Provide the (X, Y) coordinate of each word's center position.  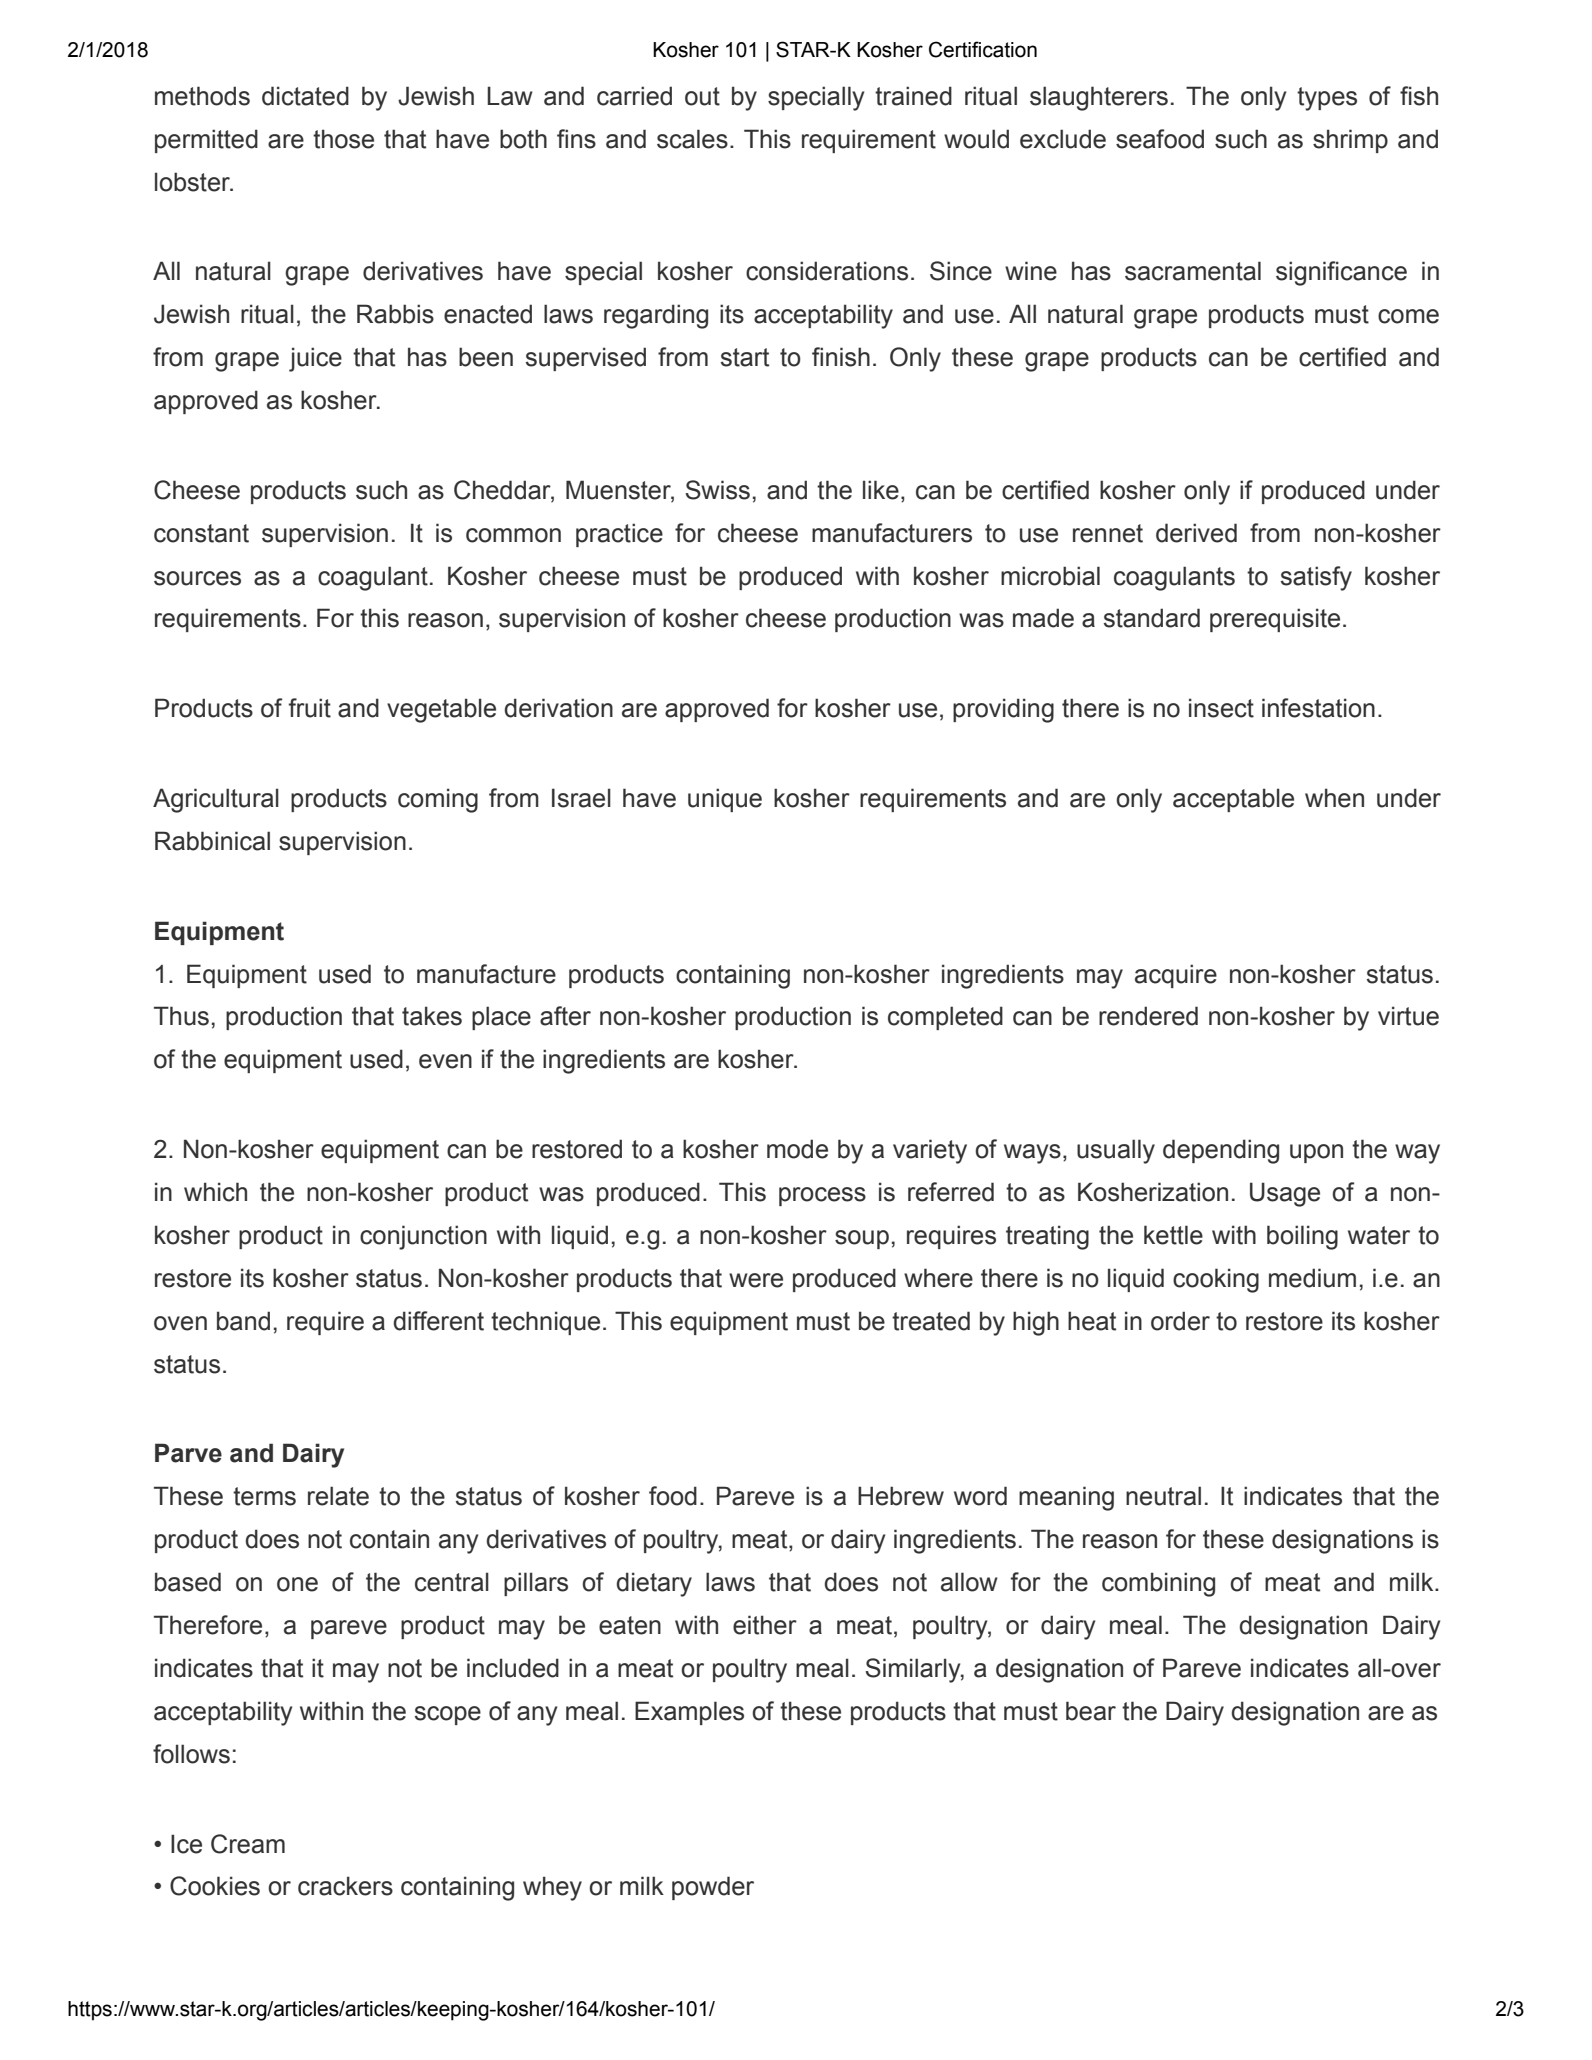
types (1327, 99)
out (702, 96)
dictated (305, 96)
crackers (345, 1886)
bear (1091, 1711)
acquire (1176, 976)
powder (713, 1888)
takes (432, 1016)
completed (945, 1018)
